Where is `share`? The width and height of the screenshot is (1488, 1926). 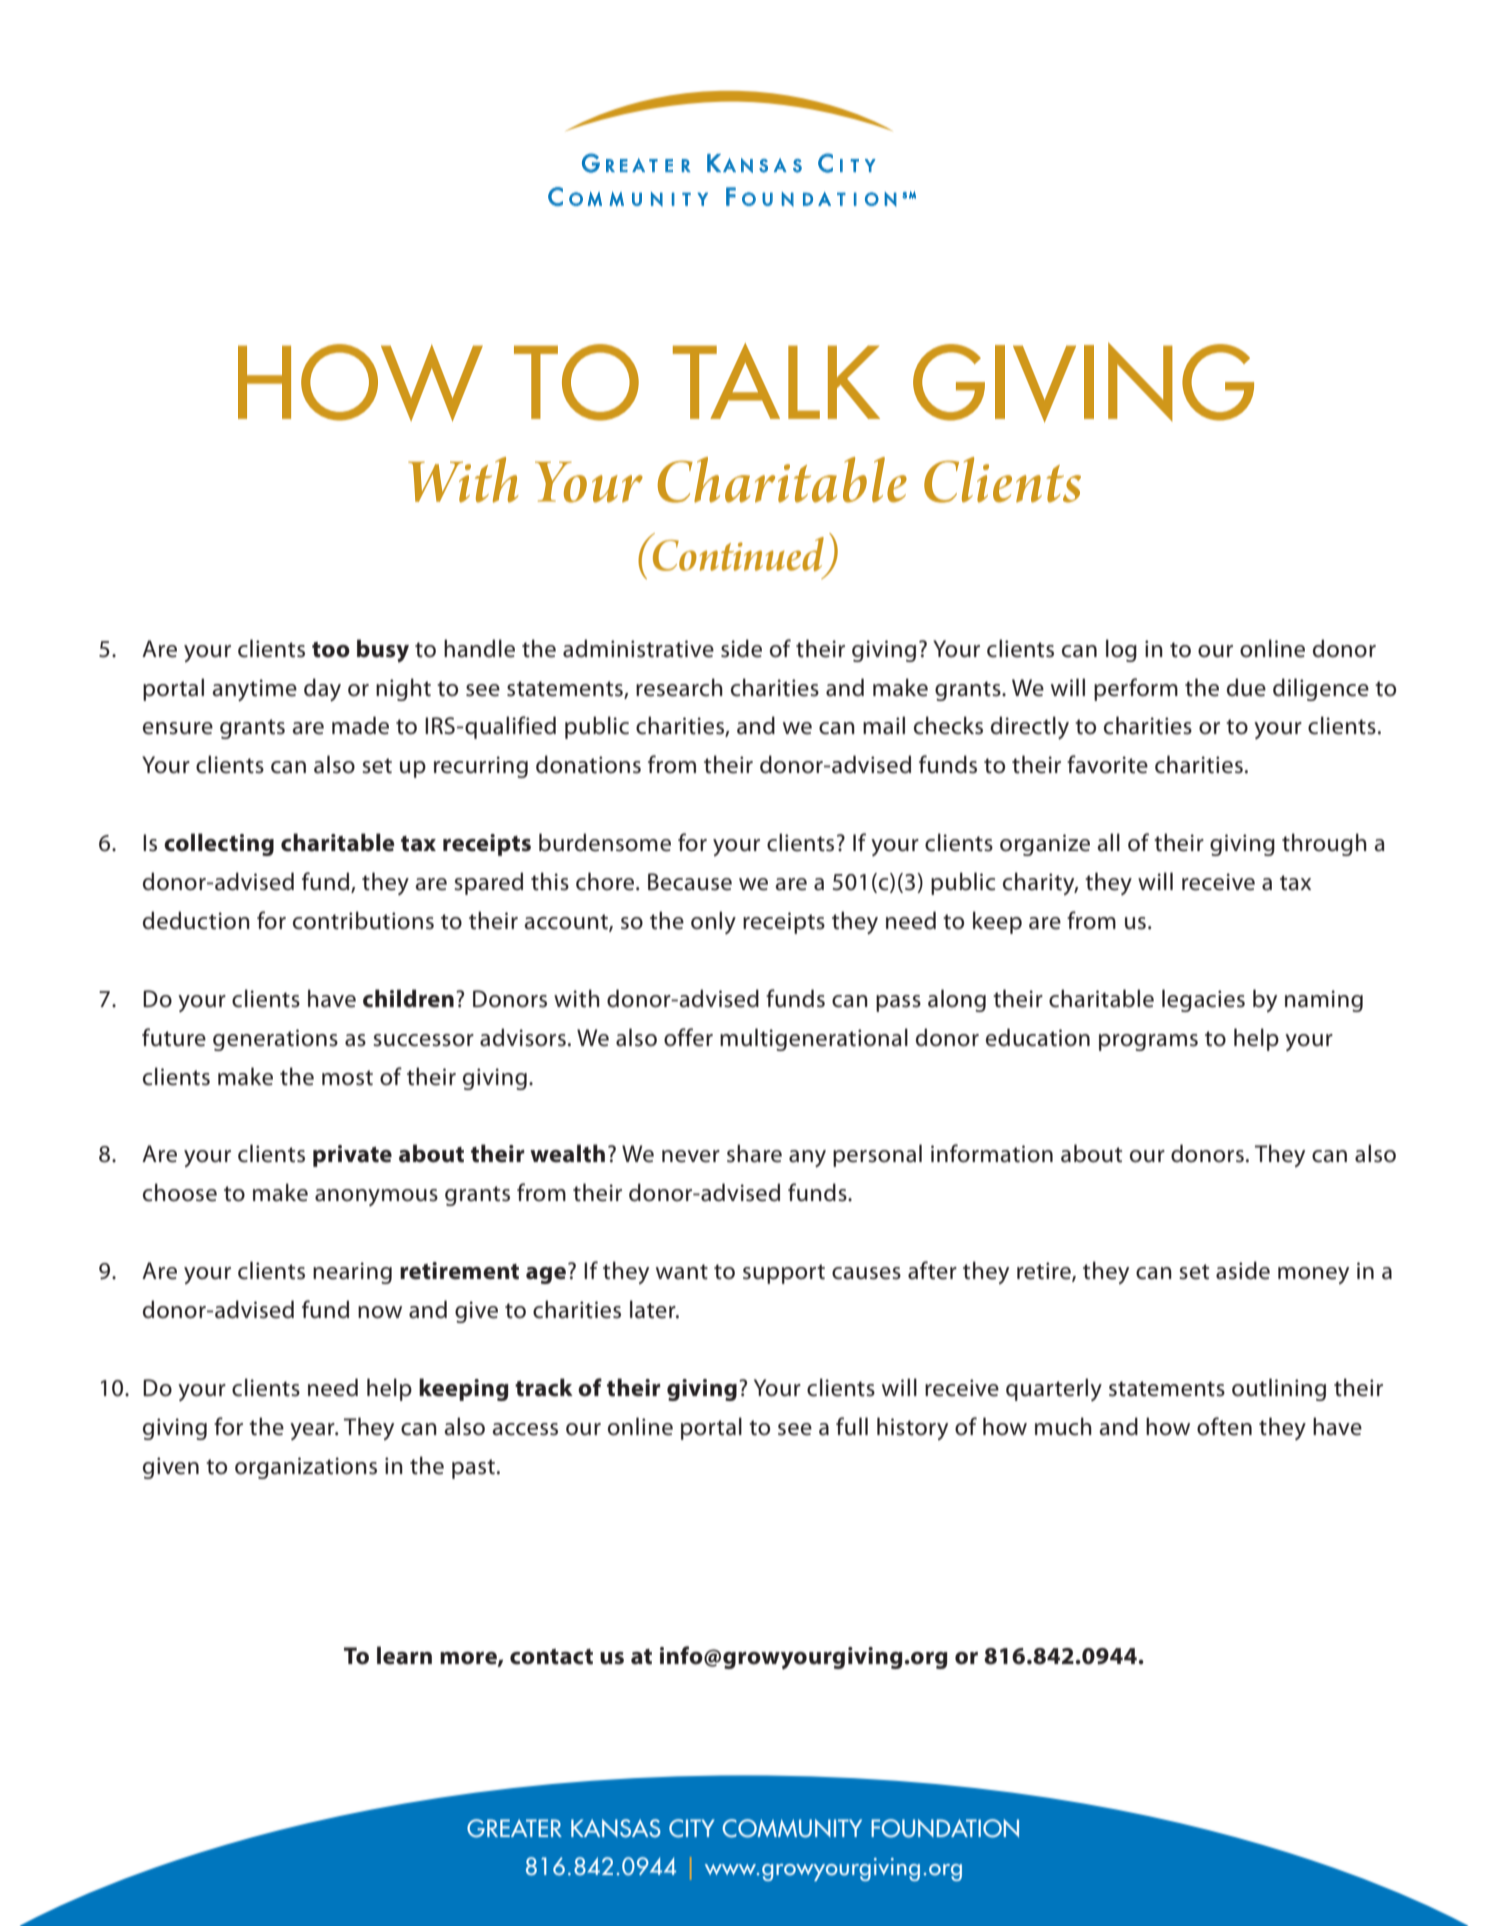 share is located at coordinates (754, 1153).
